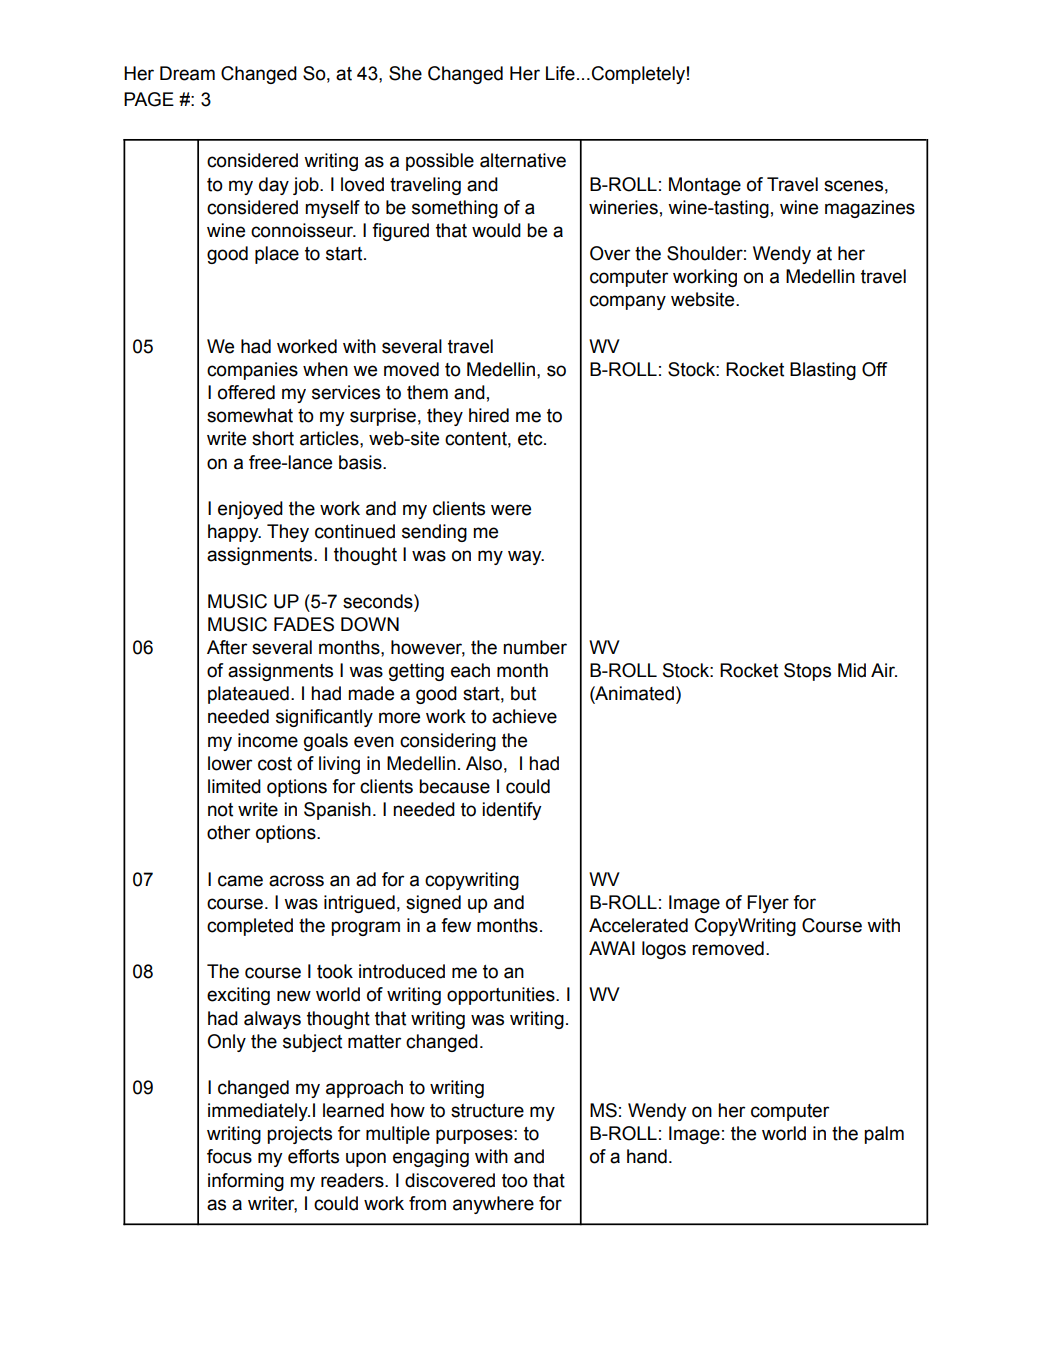 Image resolution: width=1050 pixels, height=1359 pixels. What do you see at coordinates (246, 1182) in the screenshot?
I see `informing` at bounding box center [246, 1182].
